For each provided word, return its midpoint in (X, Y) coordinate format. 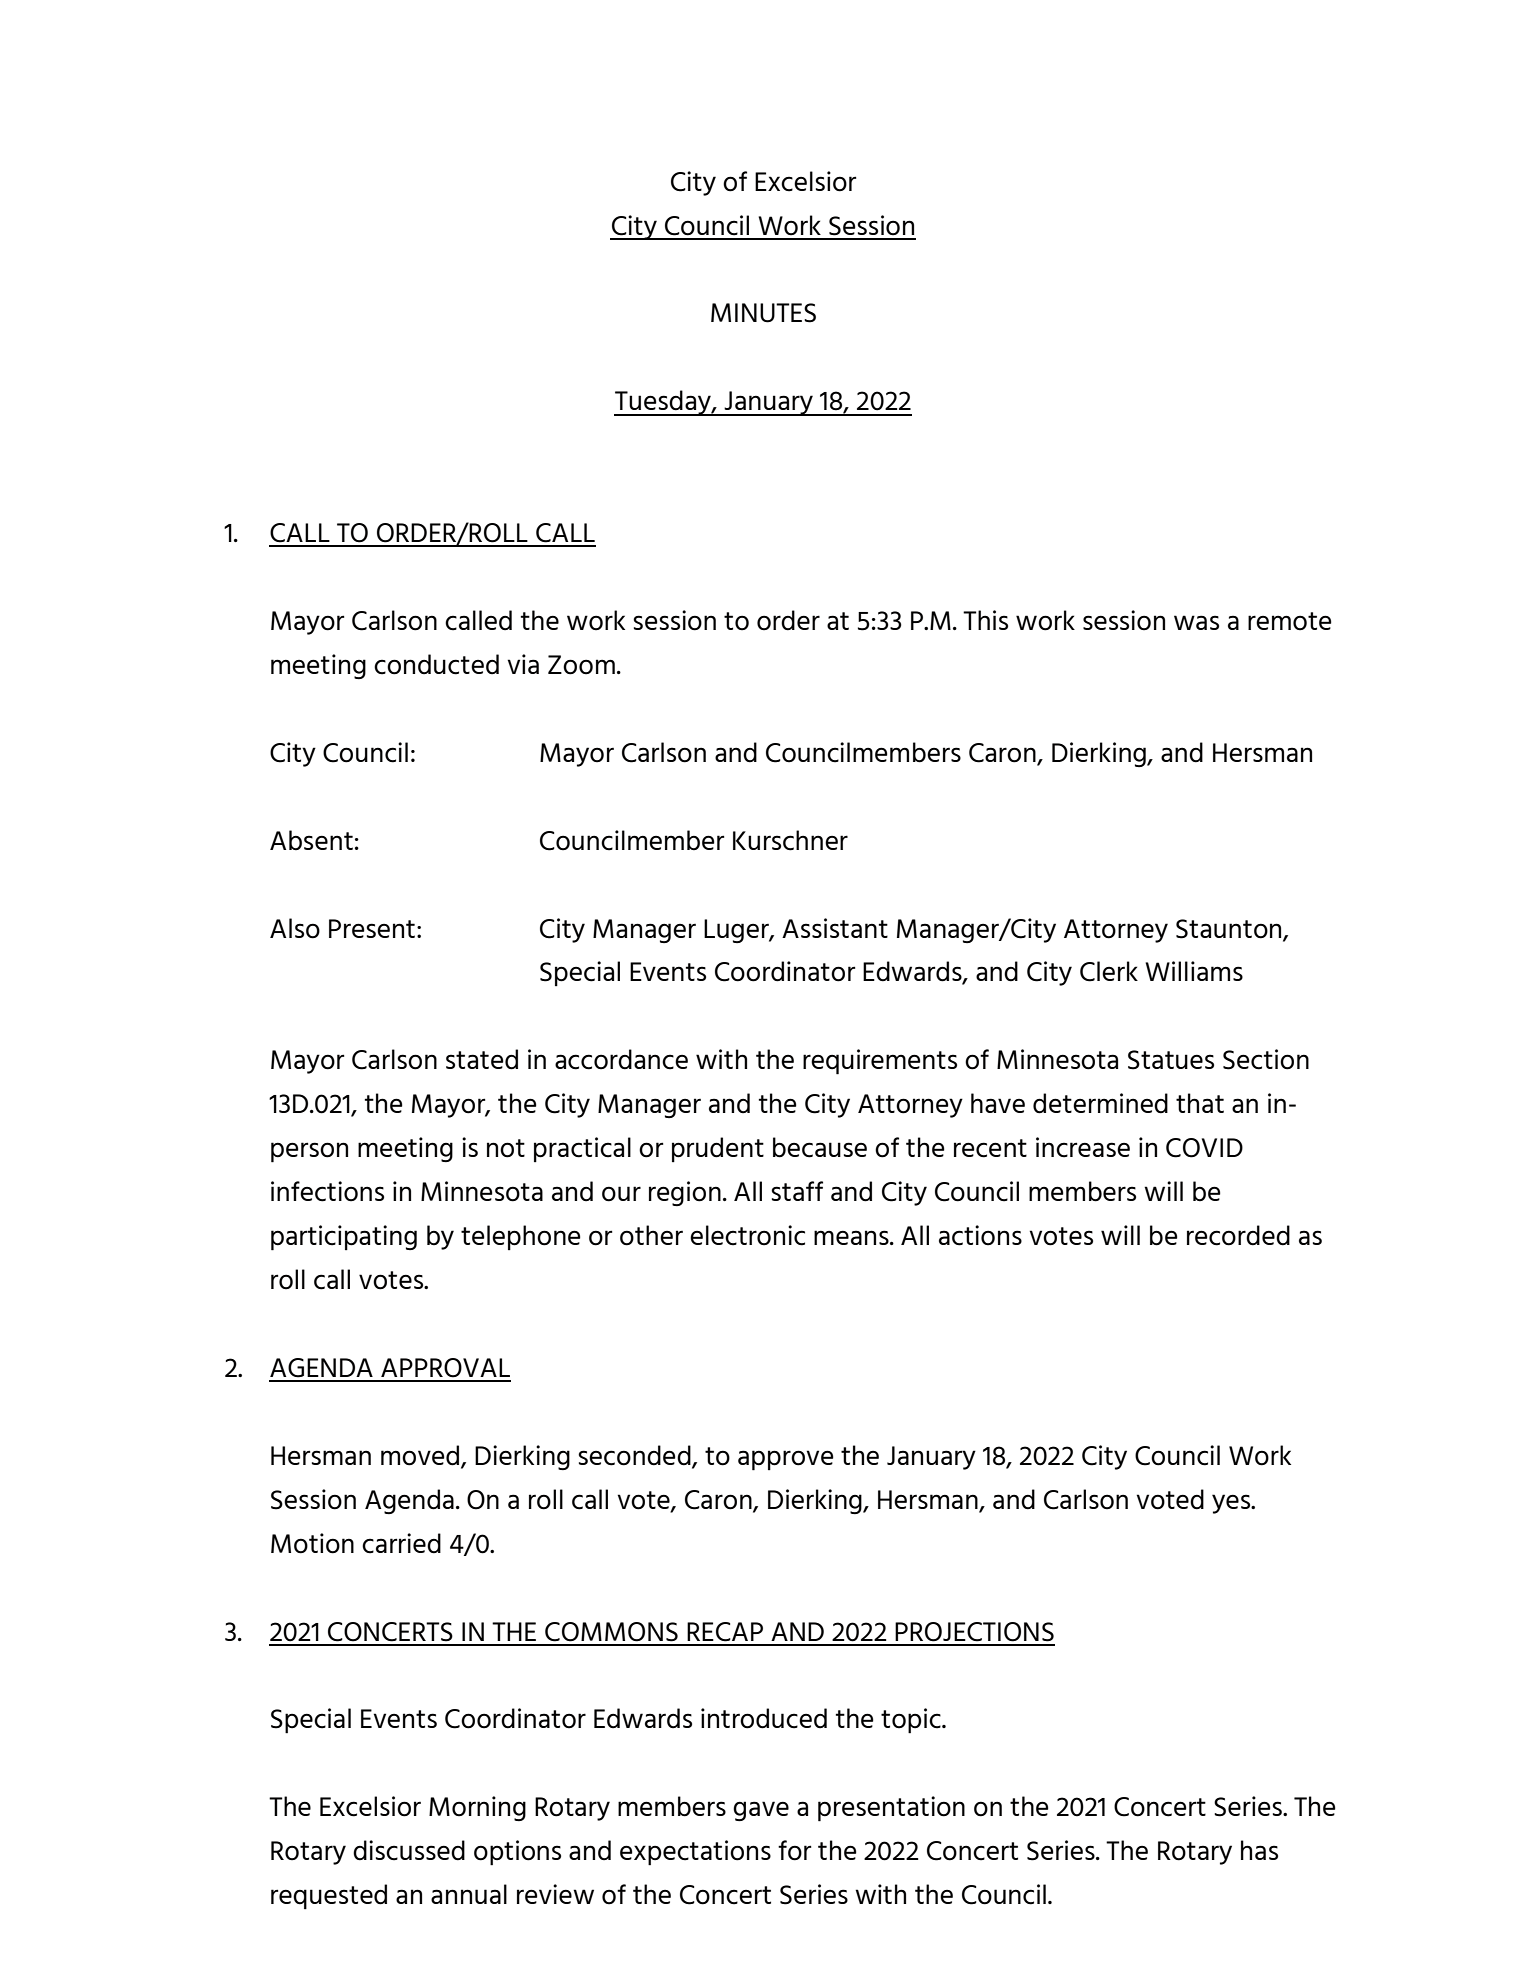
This (985, 620)
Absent (311, 840)
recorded (1238, 1235)
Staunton (1230, 929)
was (1196, 622)
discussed (409, 1850)
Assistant (835, 928)
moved (421, 1456)
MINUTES (763, 313)
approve (786, 1460)
